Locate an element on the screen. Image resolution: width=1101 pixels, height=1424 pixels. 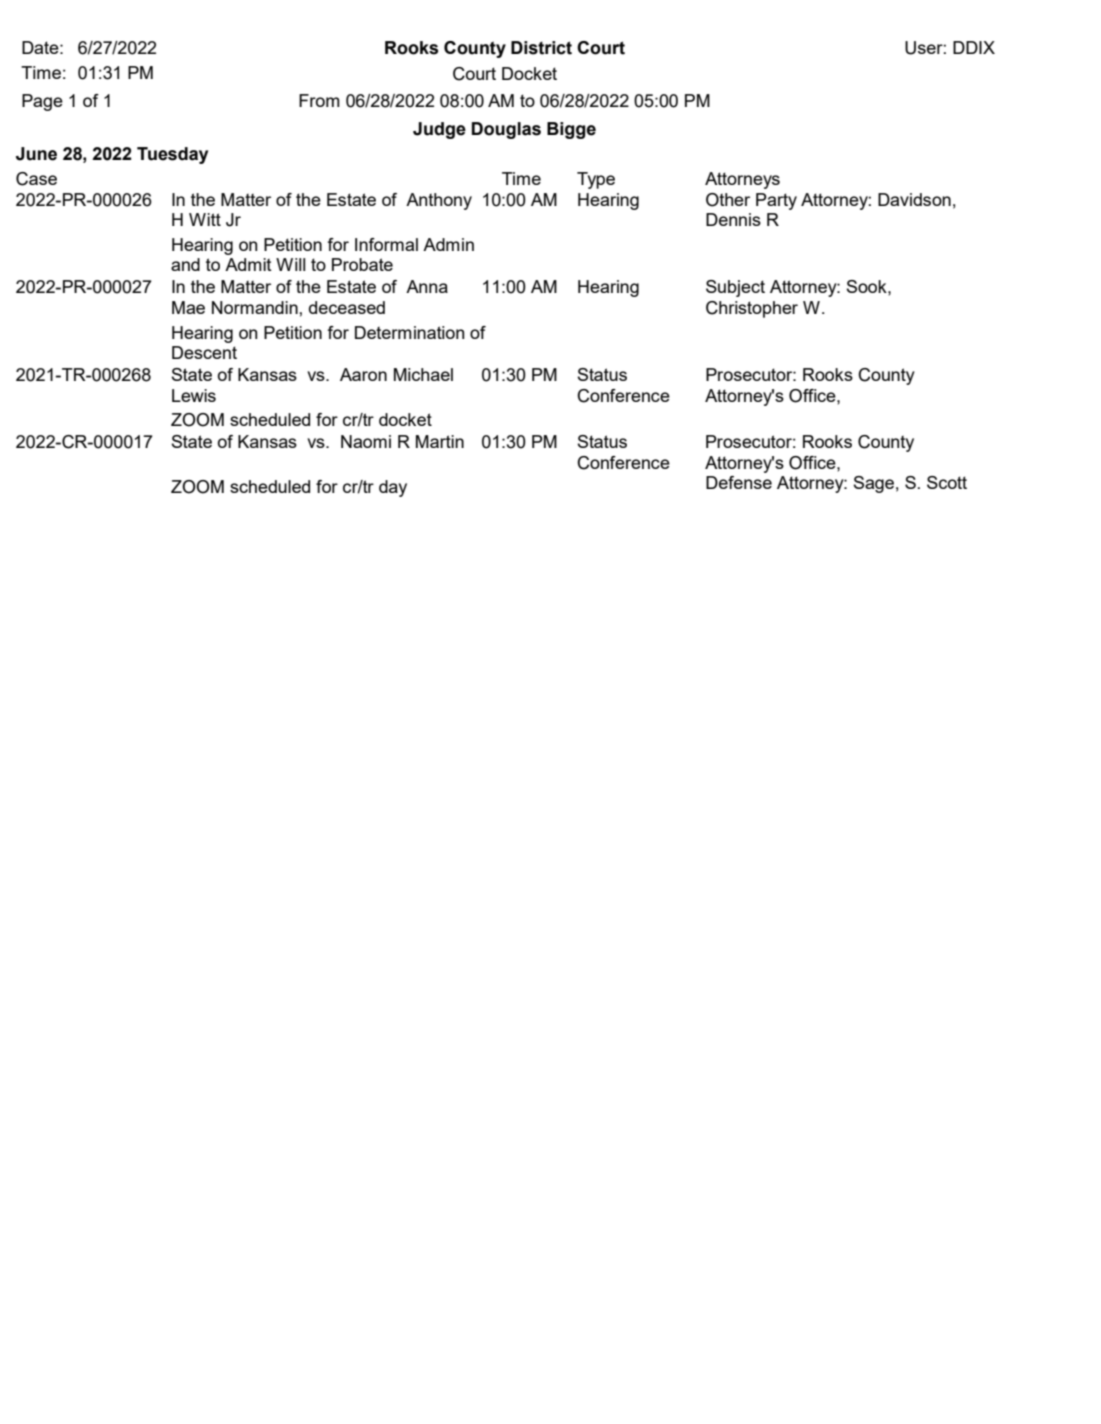
District is located at coordinates (541, 48).
